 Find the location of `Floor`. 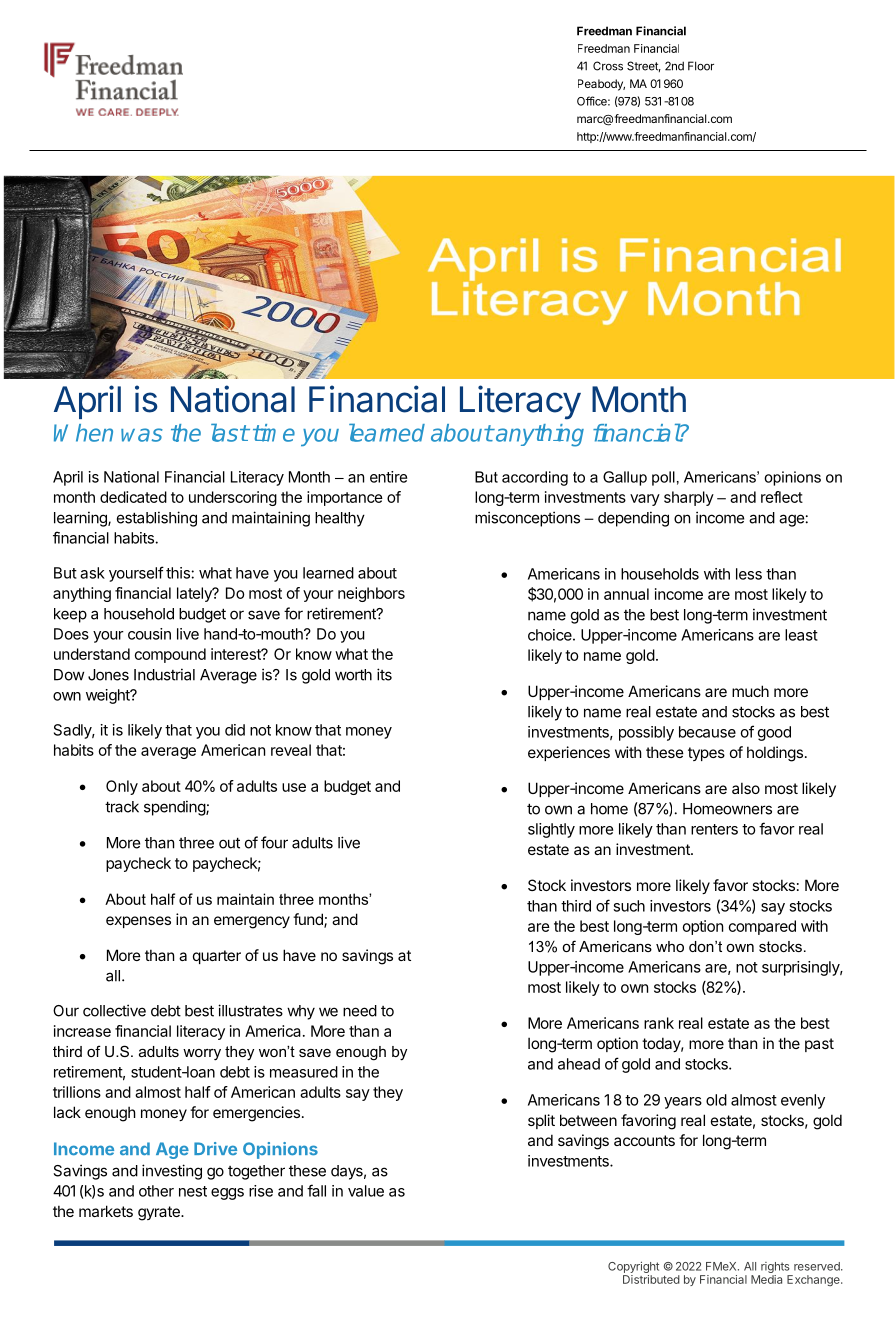

Floor is located at coordinates (701, 66).
